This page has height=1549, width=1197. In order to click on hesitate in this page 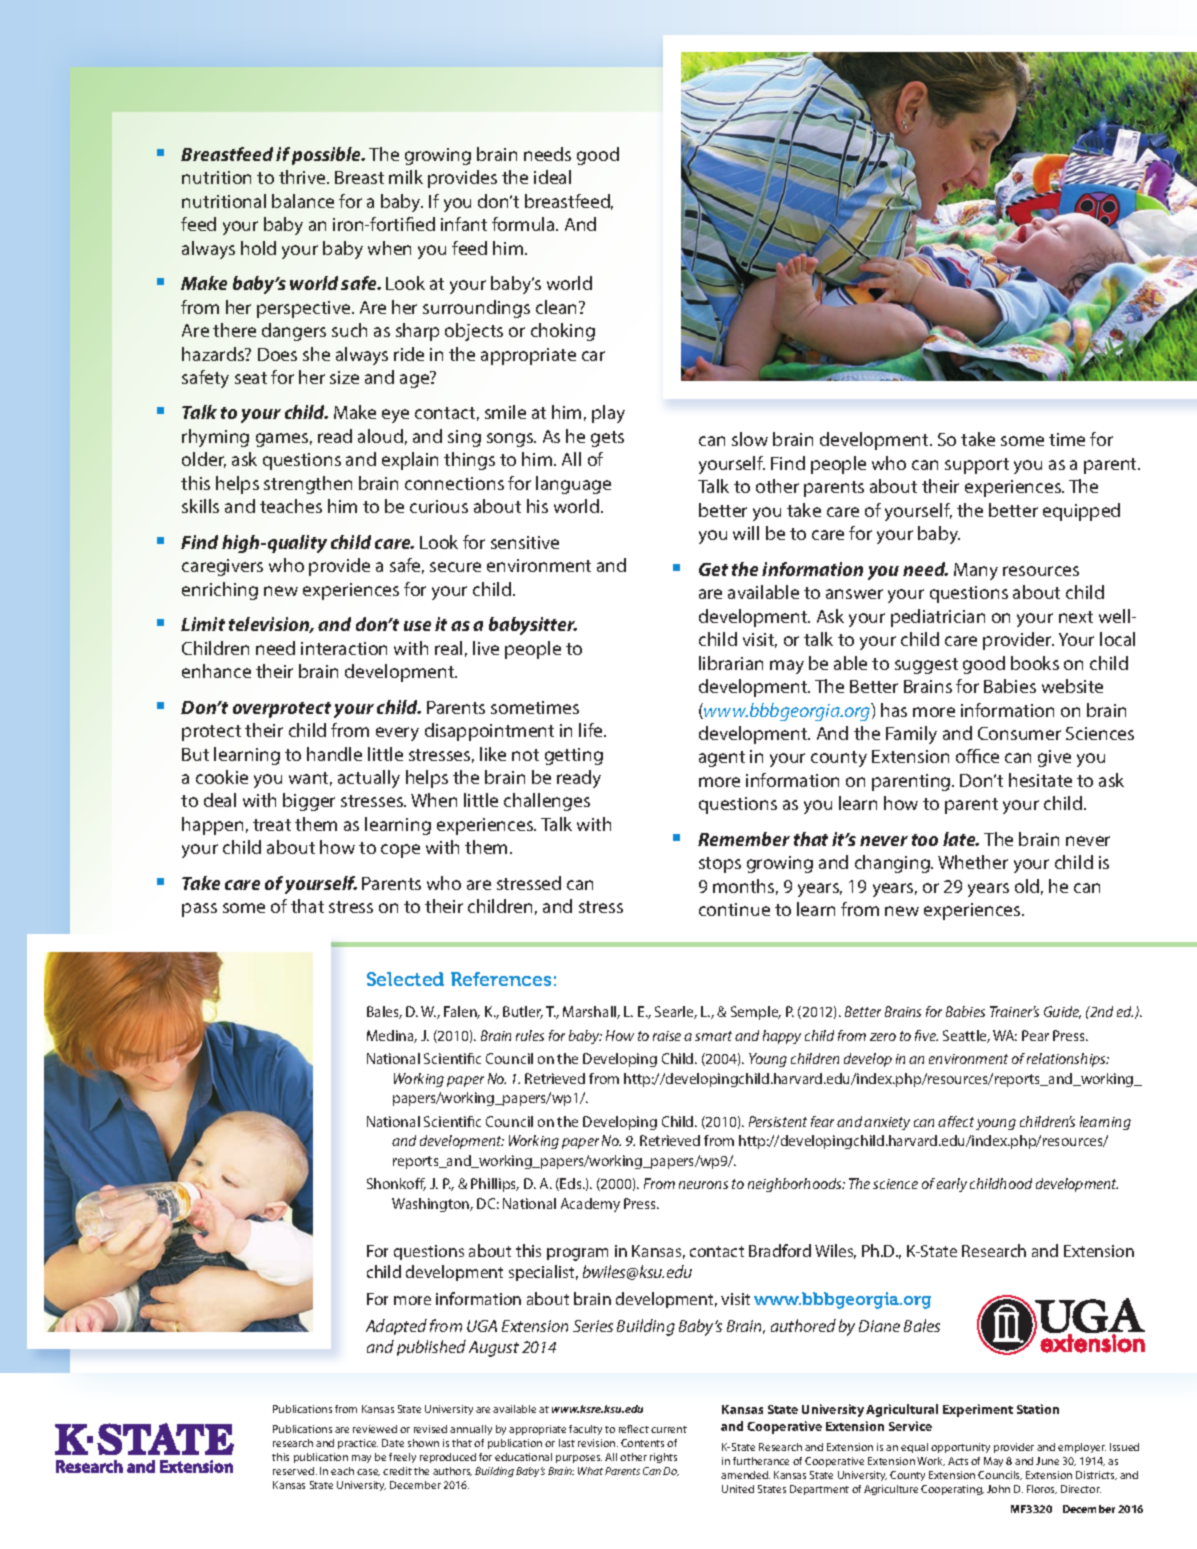, I will do `click(1040, 780)`.
